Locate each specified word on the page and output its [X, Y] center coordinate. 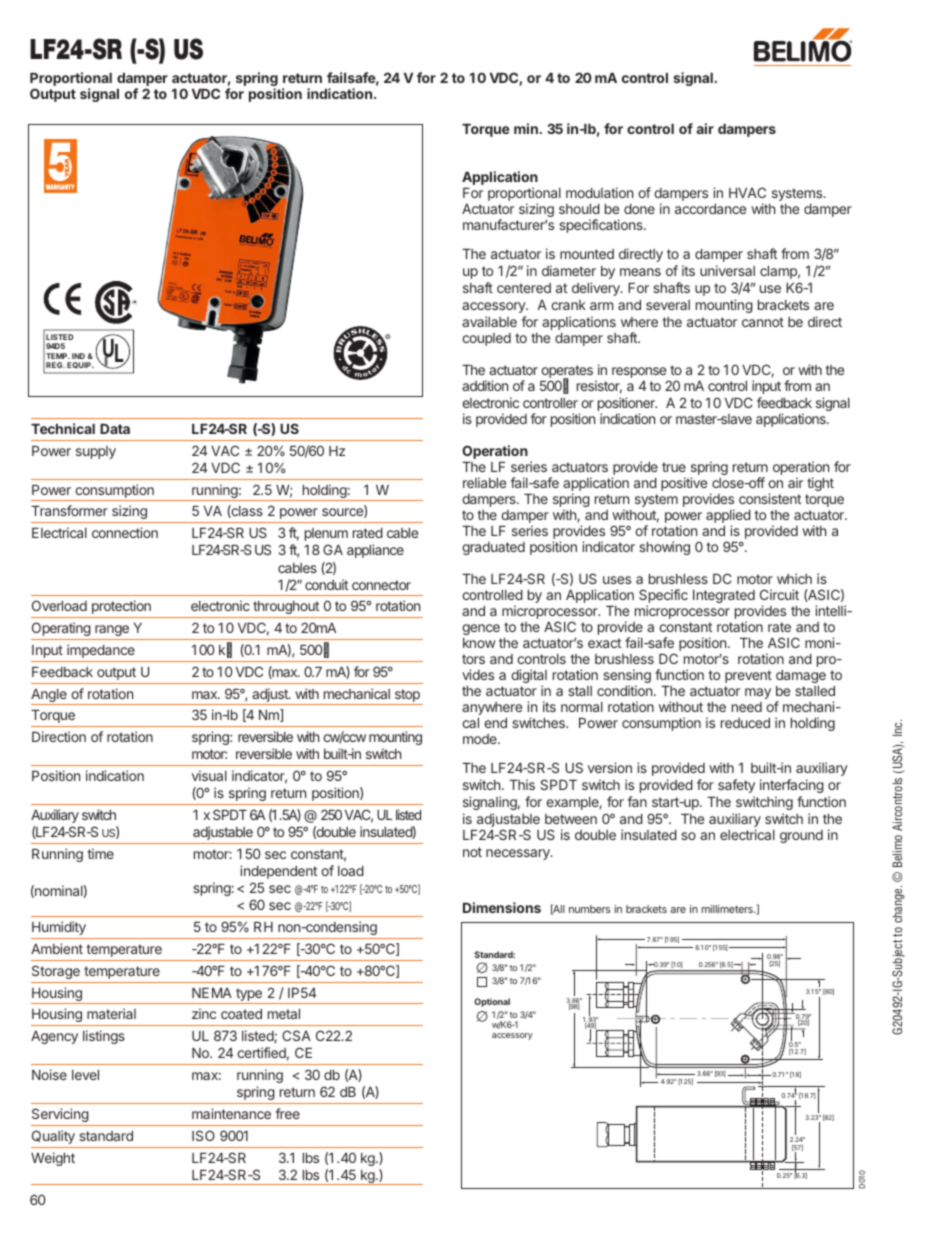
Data [115, 429]
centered [524, 288]
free [287, 1113]
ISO [203, 1135]
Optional [492, 1002]
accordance [710, 209]
